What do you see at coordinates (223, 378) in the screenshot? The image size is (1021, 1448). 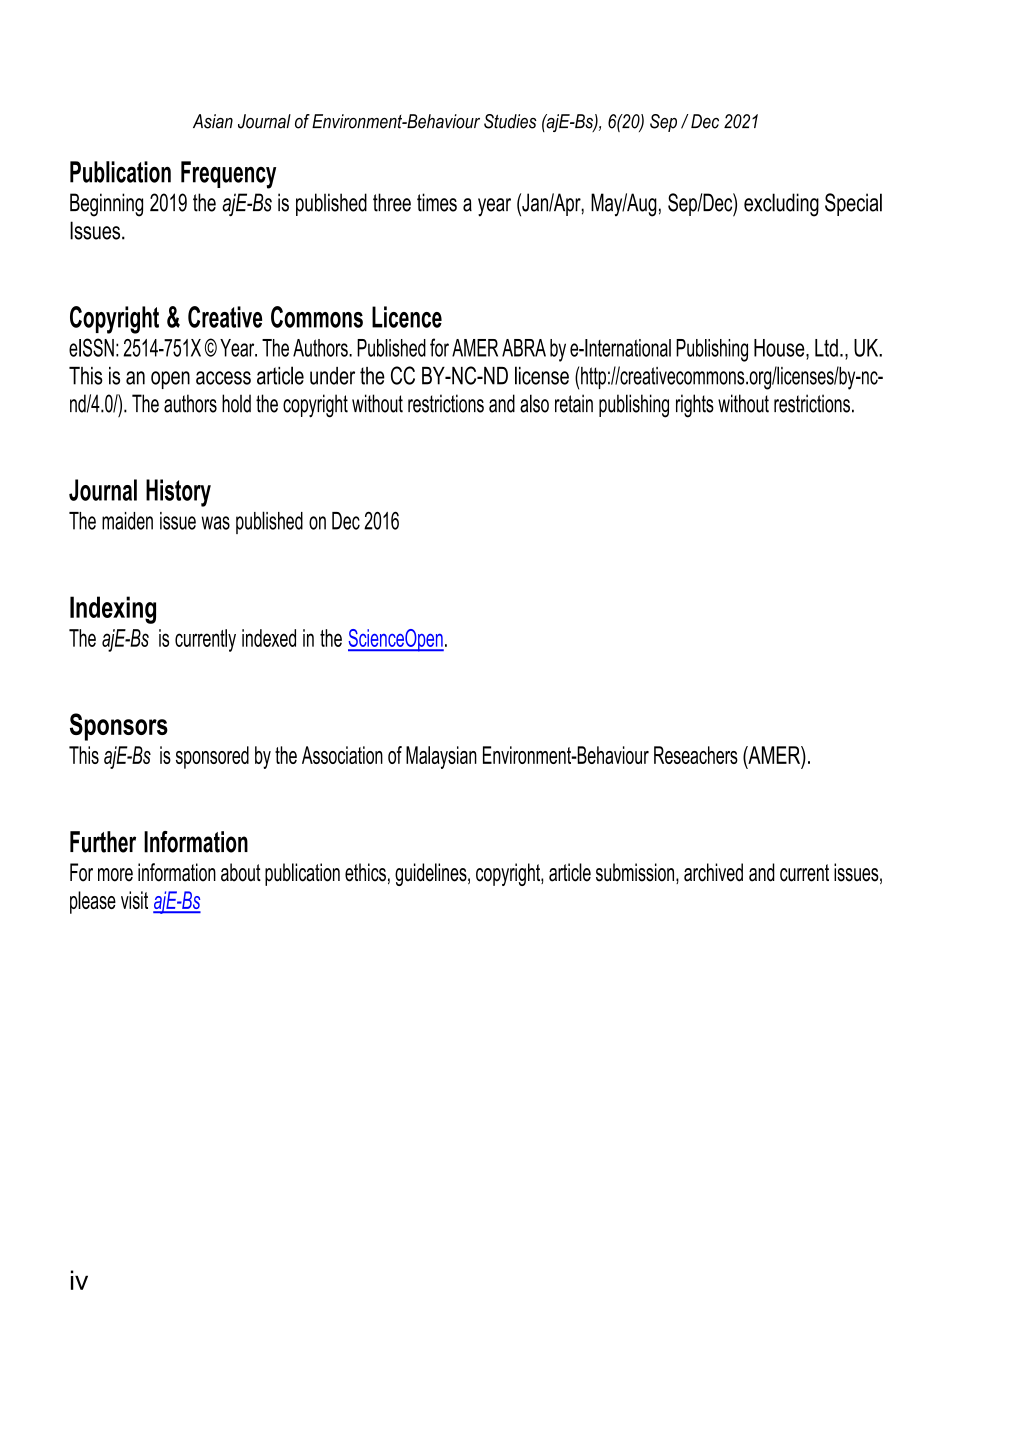 I see `access` at bounding box center [223, 378].
